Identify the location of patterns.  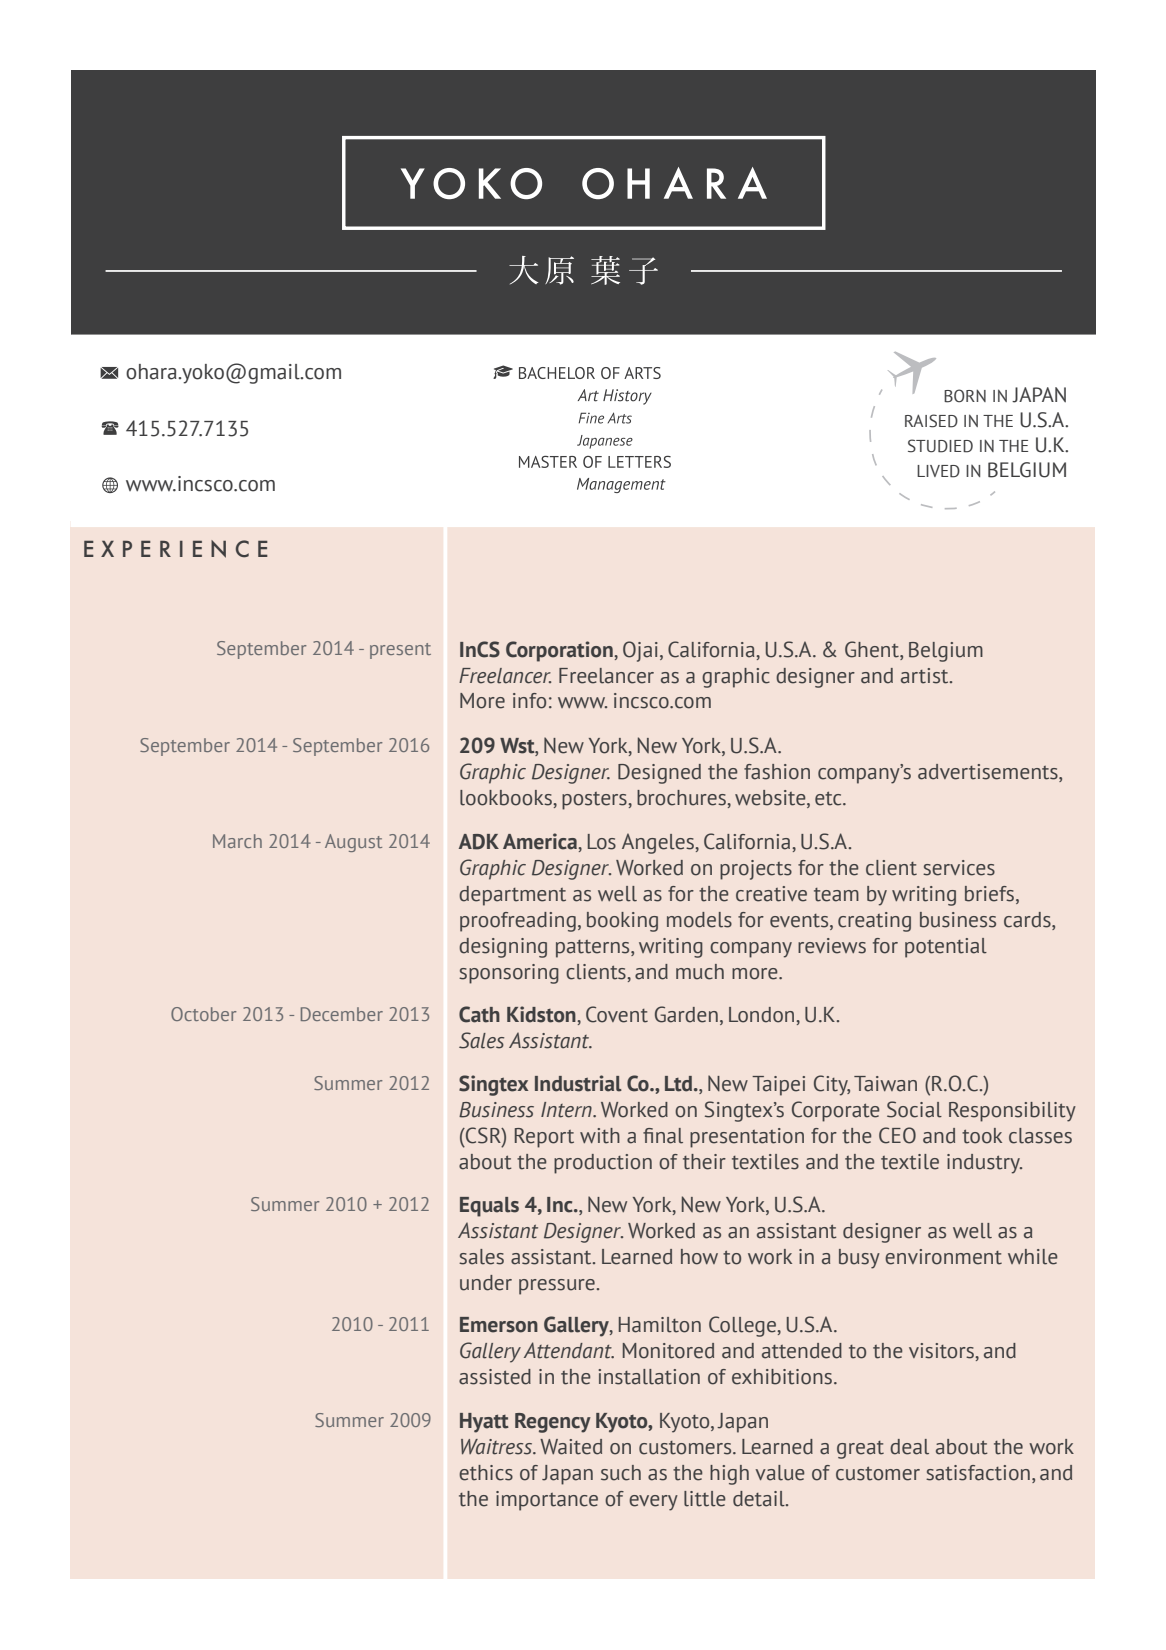
(594, 949).
